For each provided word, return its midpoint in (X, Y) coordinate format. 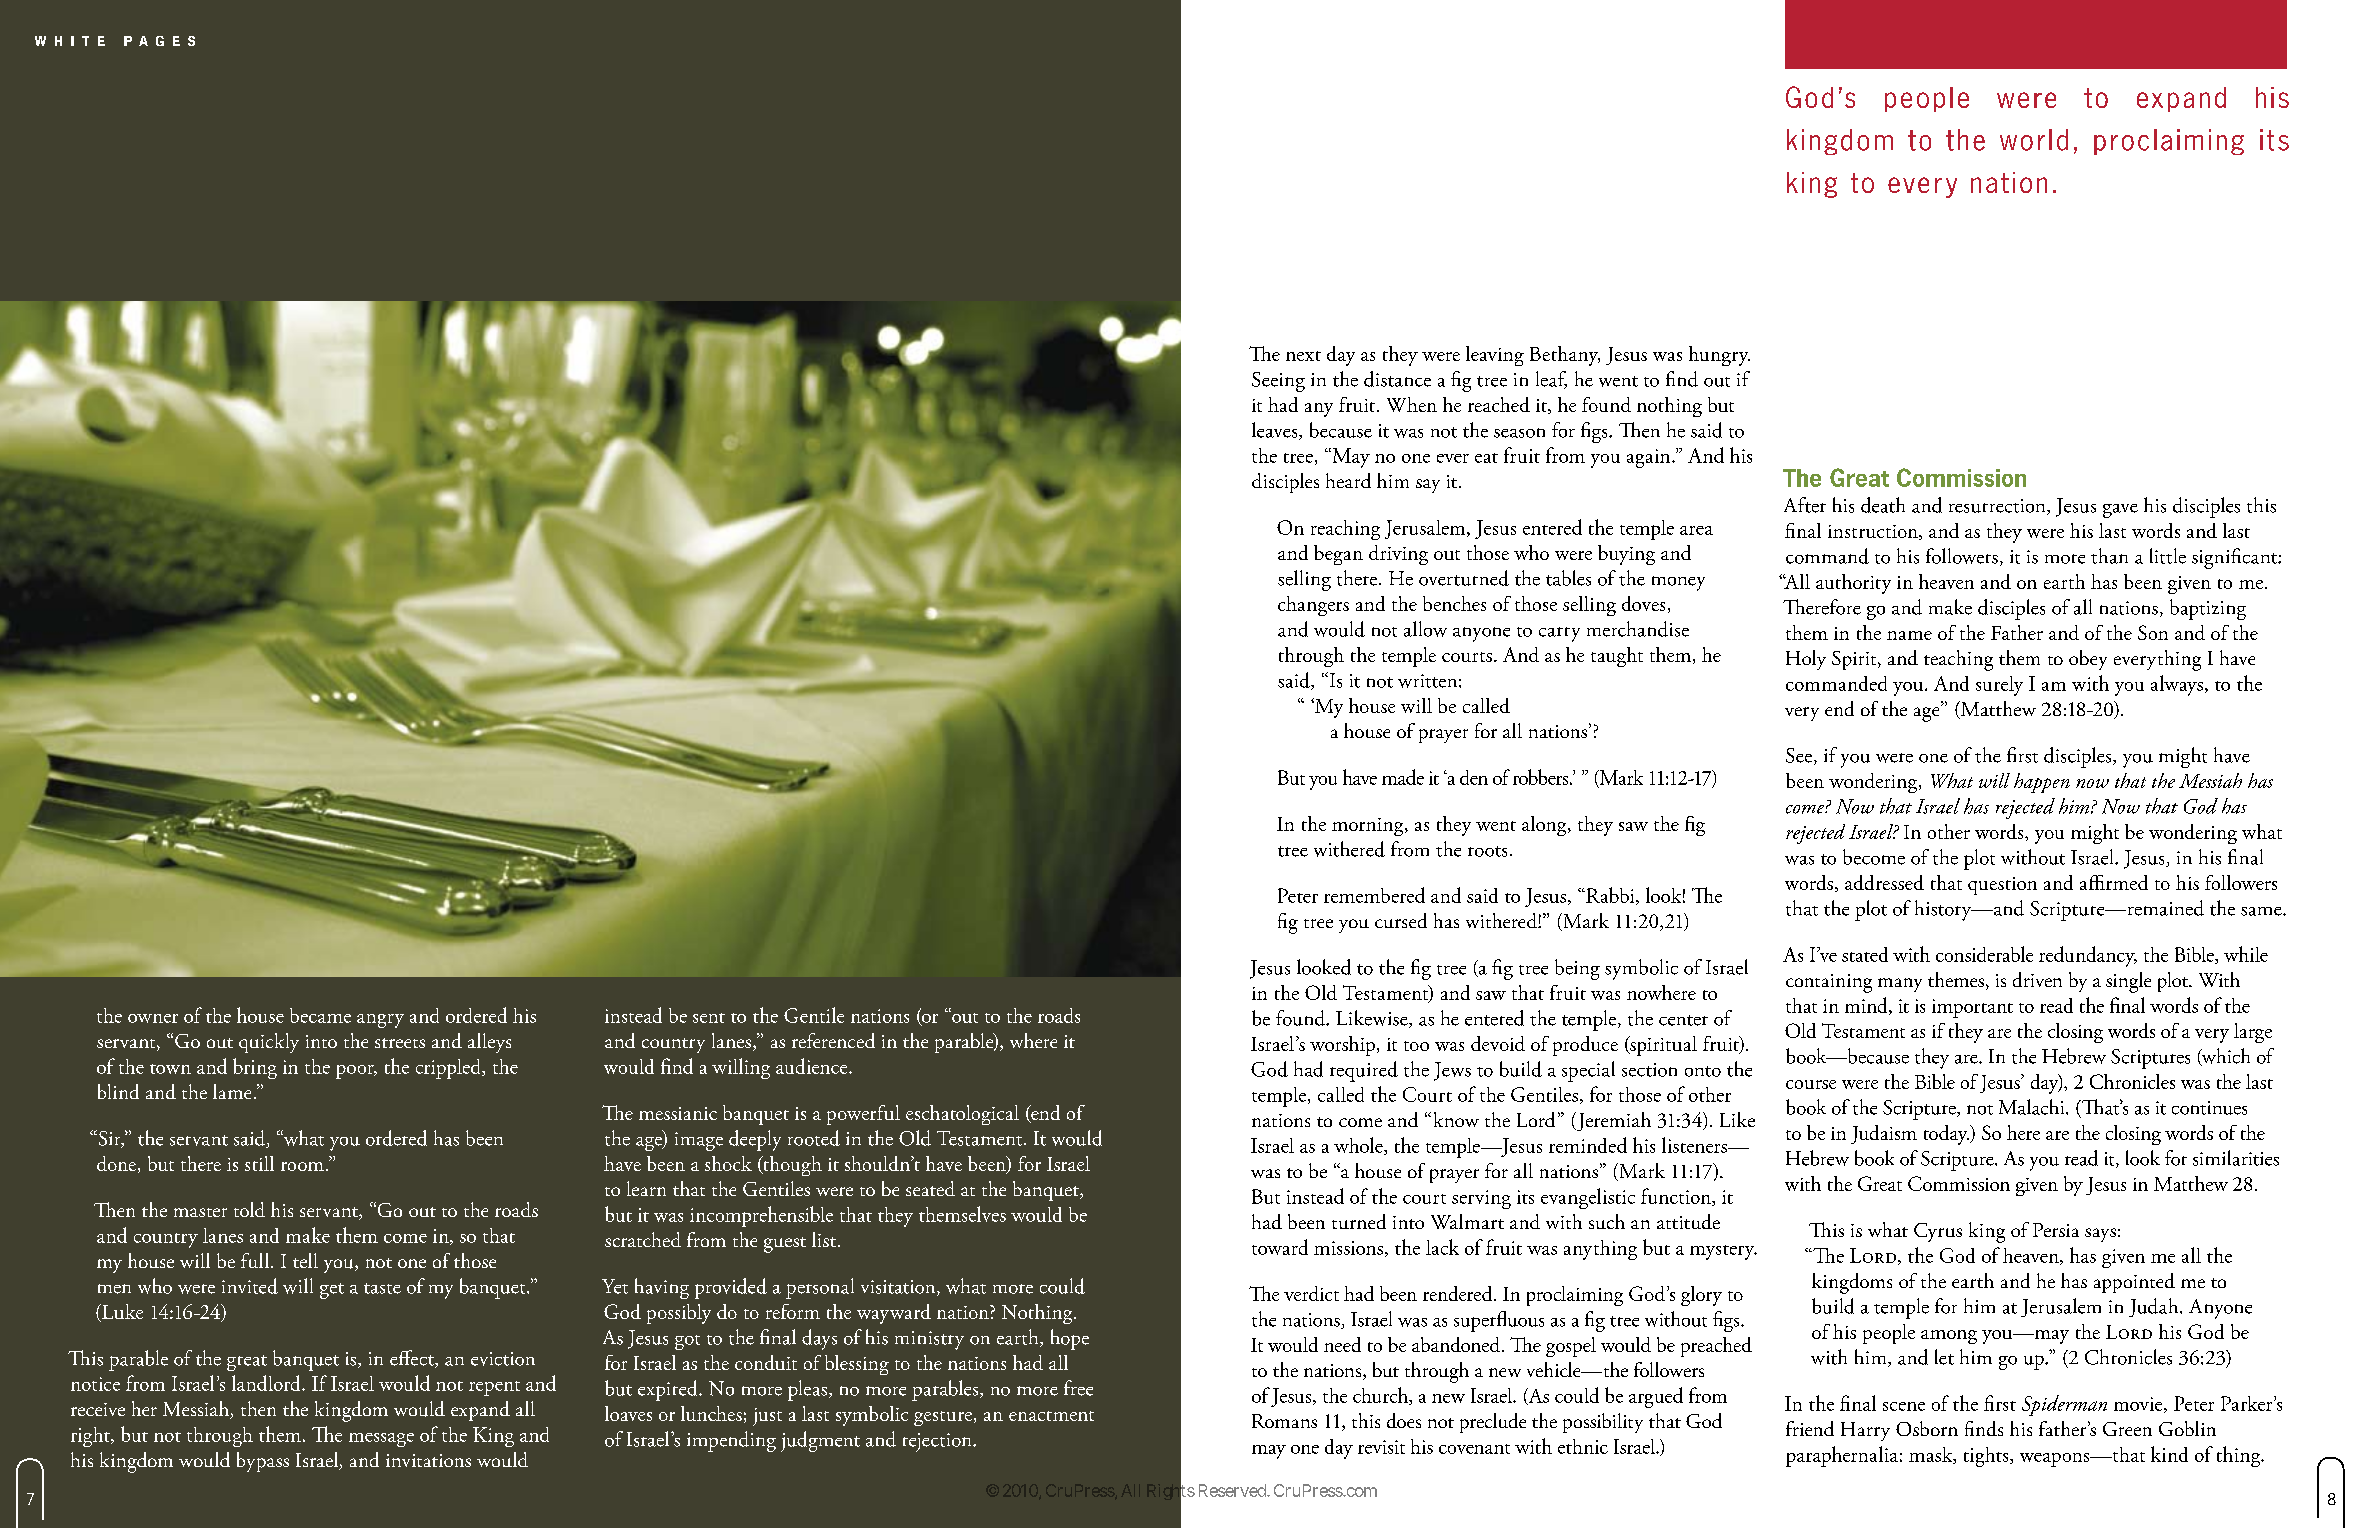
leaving (1495, 356)
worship (1342, 1046)
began (1338, 555)
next (1303, 356)
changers (1313, 606)
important (1972, 1008)
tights (1987, 1457)
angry (380, 1021)
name (1909, 635)
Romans (1284, 1421)
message (381, 1440)
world (2034, 140)
